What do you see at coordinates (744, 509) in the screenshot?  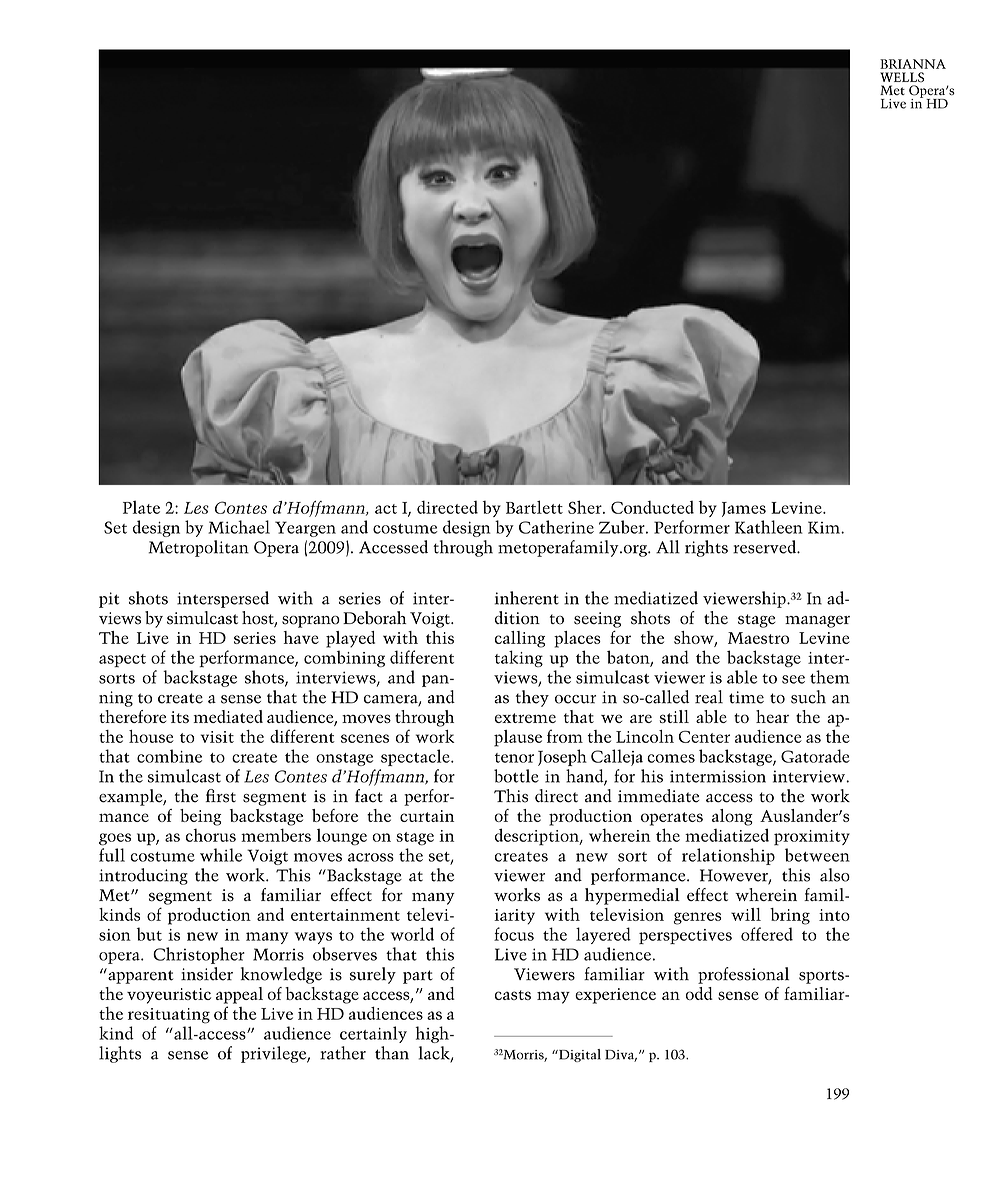 I see `James` at bounding box center [744, 509].
